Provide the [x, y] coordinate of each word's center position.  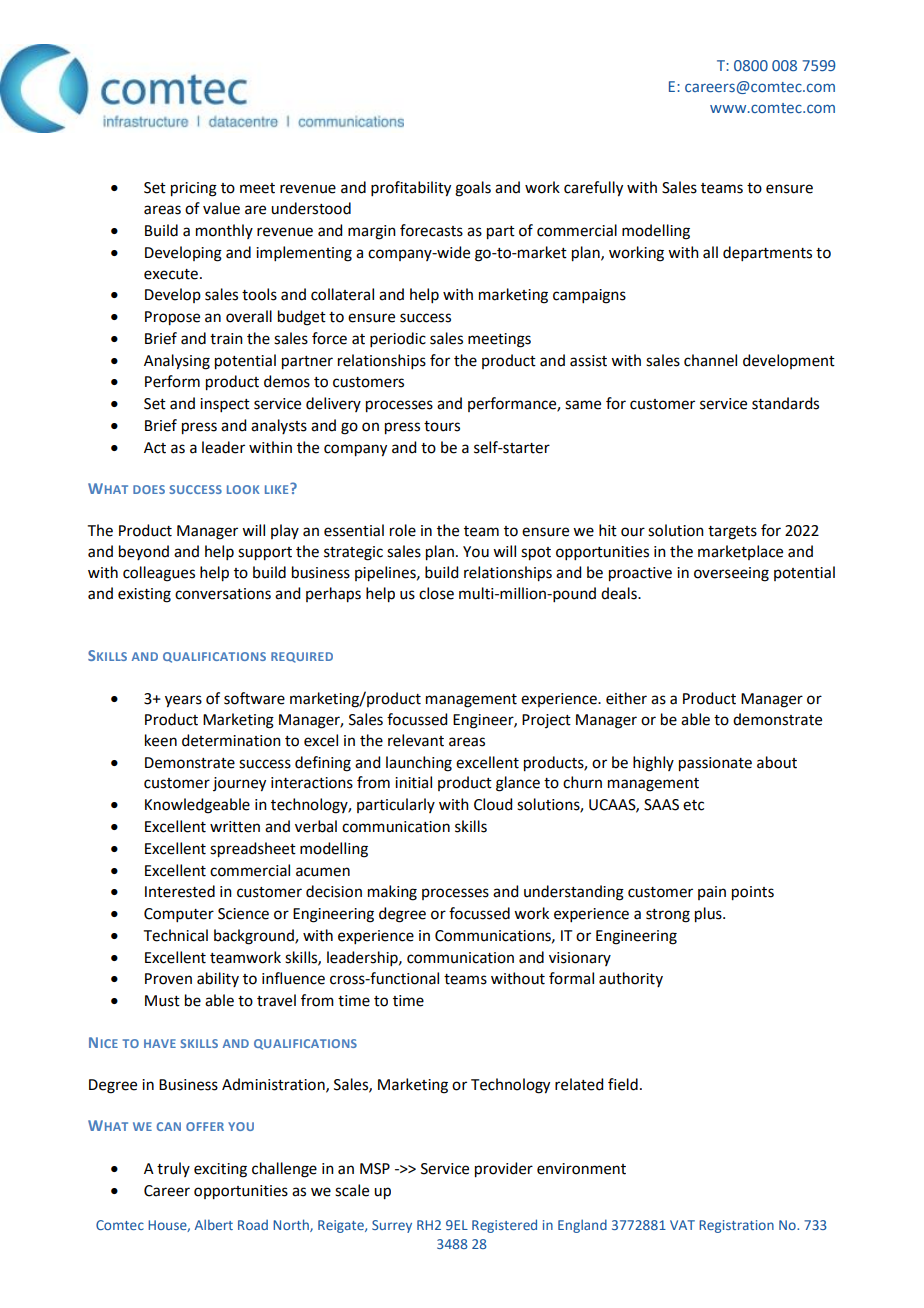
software [254, 698]
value [221, 208]
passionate [715, 764]
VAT [682, 1225]
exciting [220, 1170]
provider [504, 1170]
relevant [416, 740]
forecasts [431, 230]
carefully [593, 189]
